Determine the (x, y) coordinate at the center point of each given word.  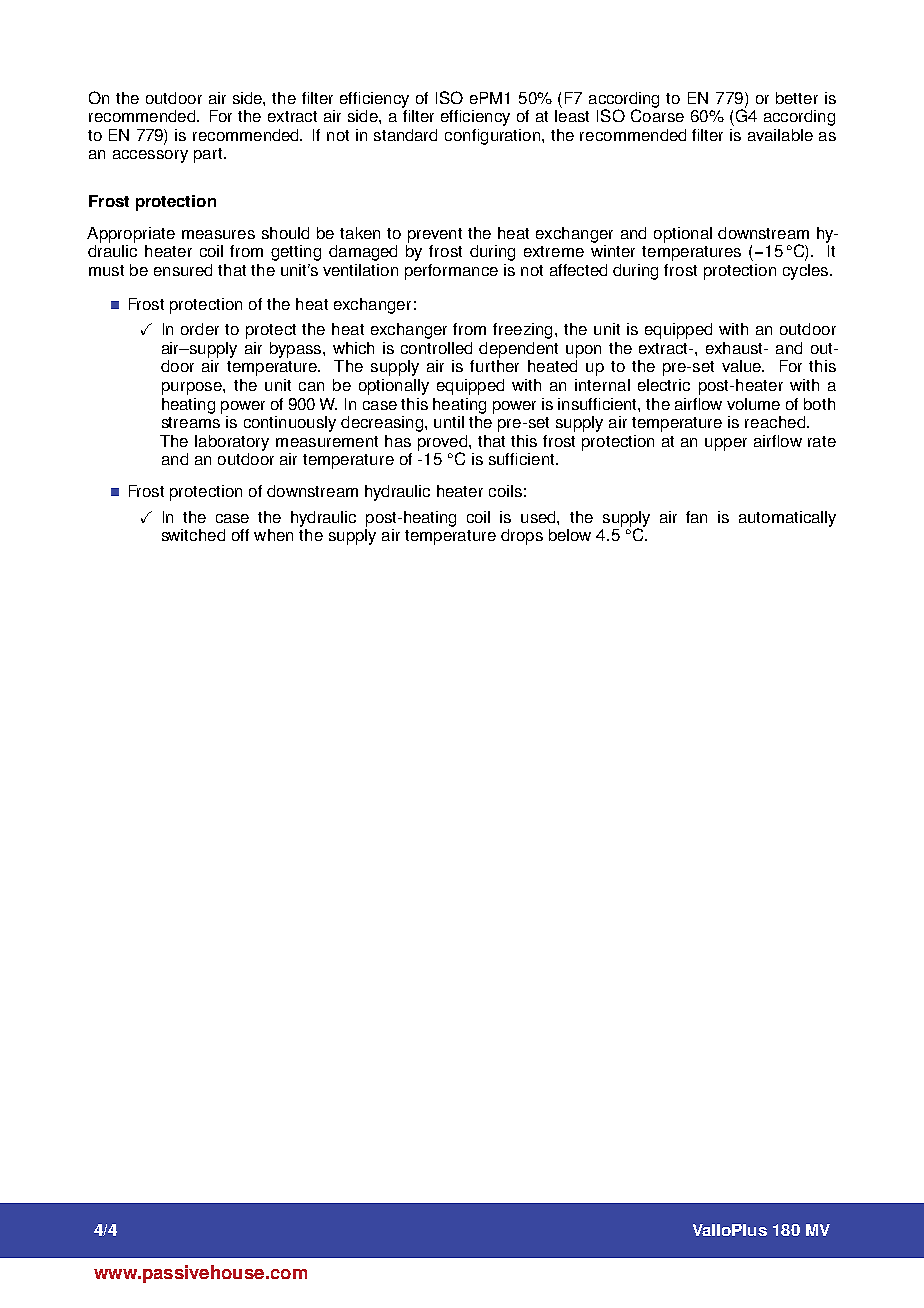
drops (522, 537)
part (209, 155)
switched (193, 535)
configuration (492, 137)
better (797, 98)
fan (696, 517)
